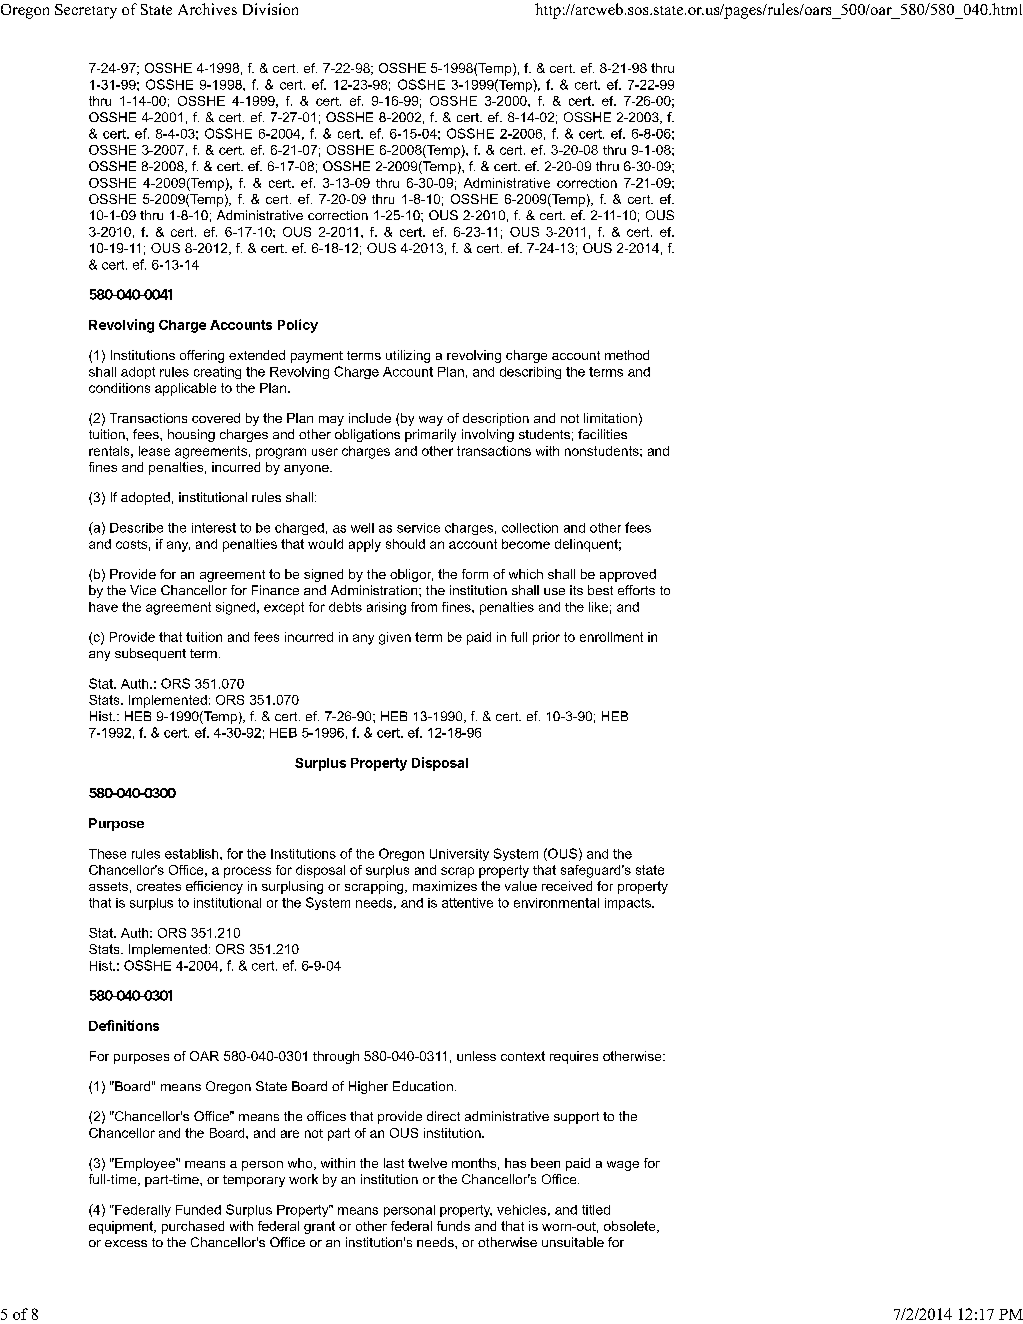 The width and height of the page is (1023, 1324). I want to click on payment, so click(317, 357).
